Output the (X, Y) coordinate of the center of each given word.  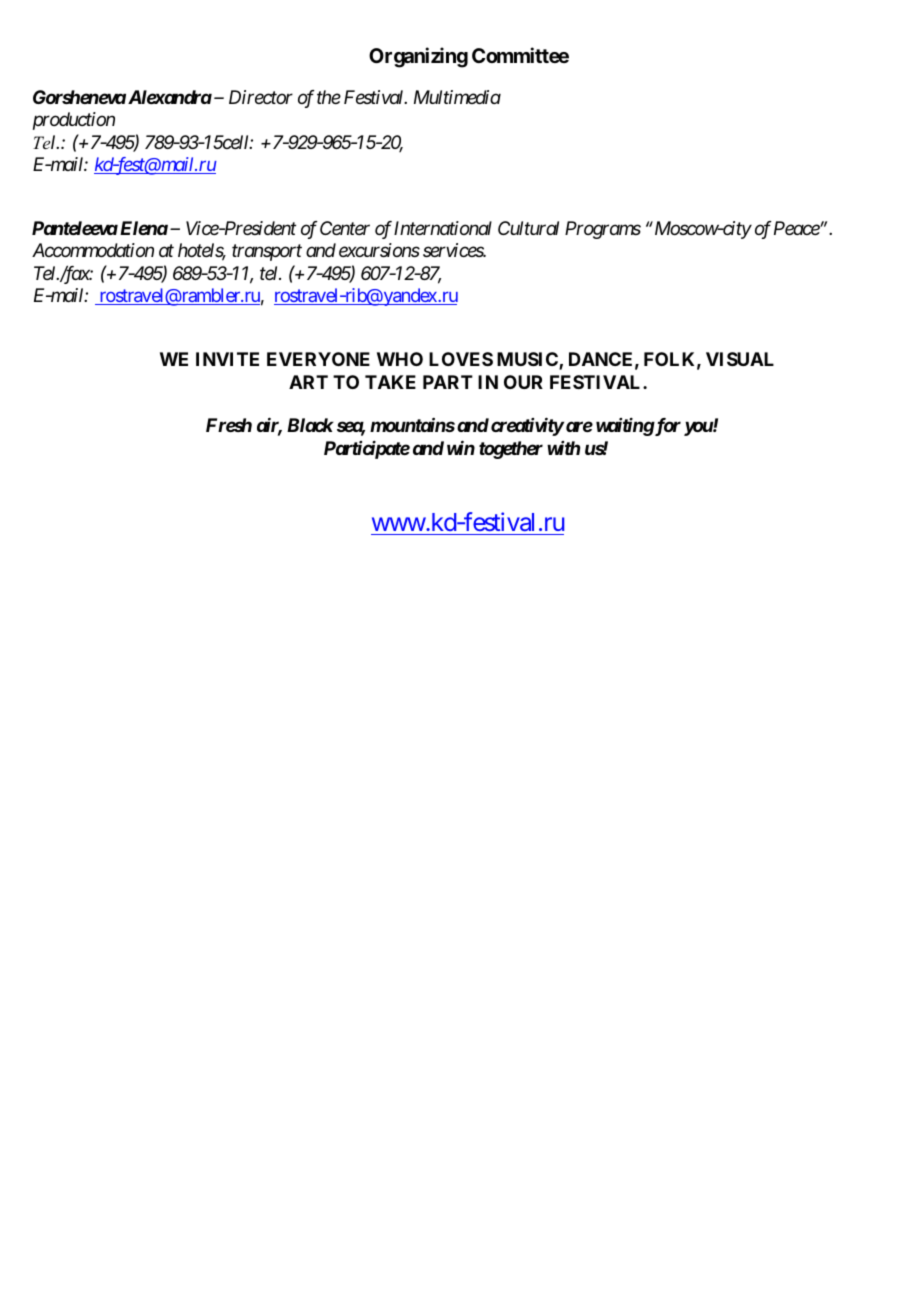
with (563, 448)
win (461, 448)
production (74, 121)
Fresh (229, 425)
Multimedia (457, 97)
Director (261, 97)
